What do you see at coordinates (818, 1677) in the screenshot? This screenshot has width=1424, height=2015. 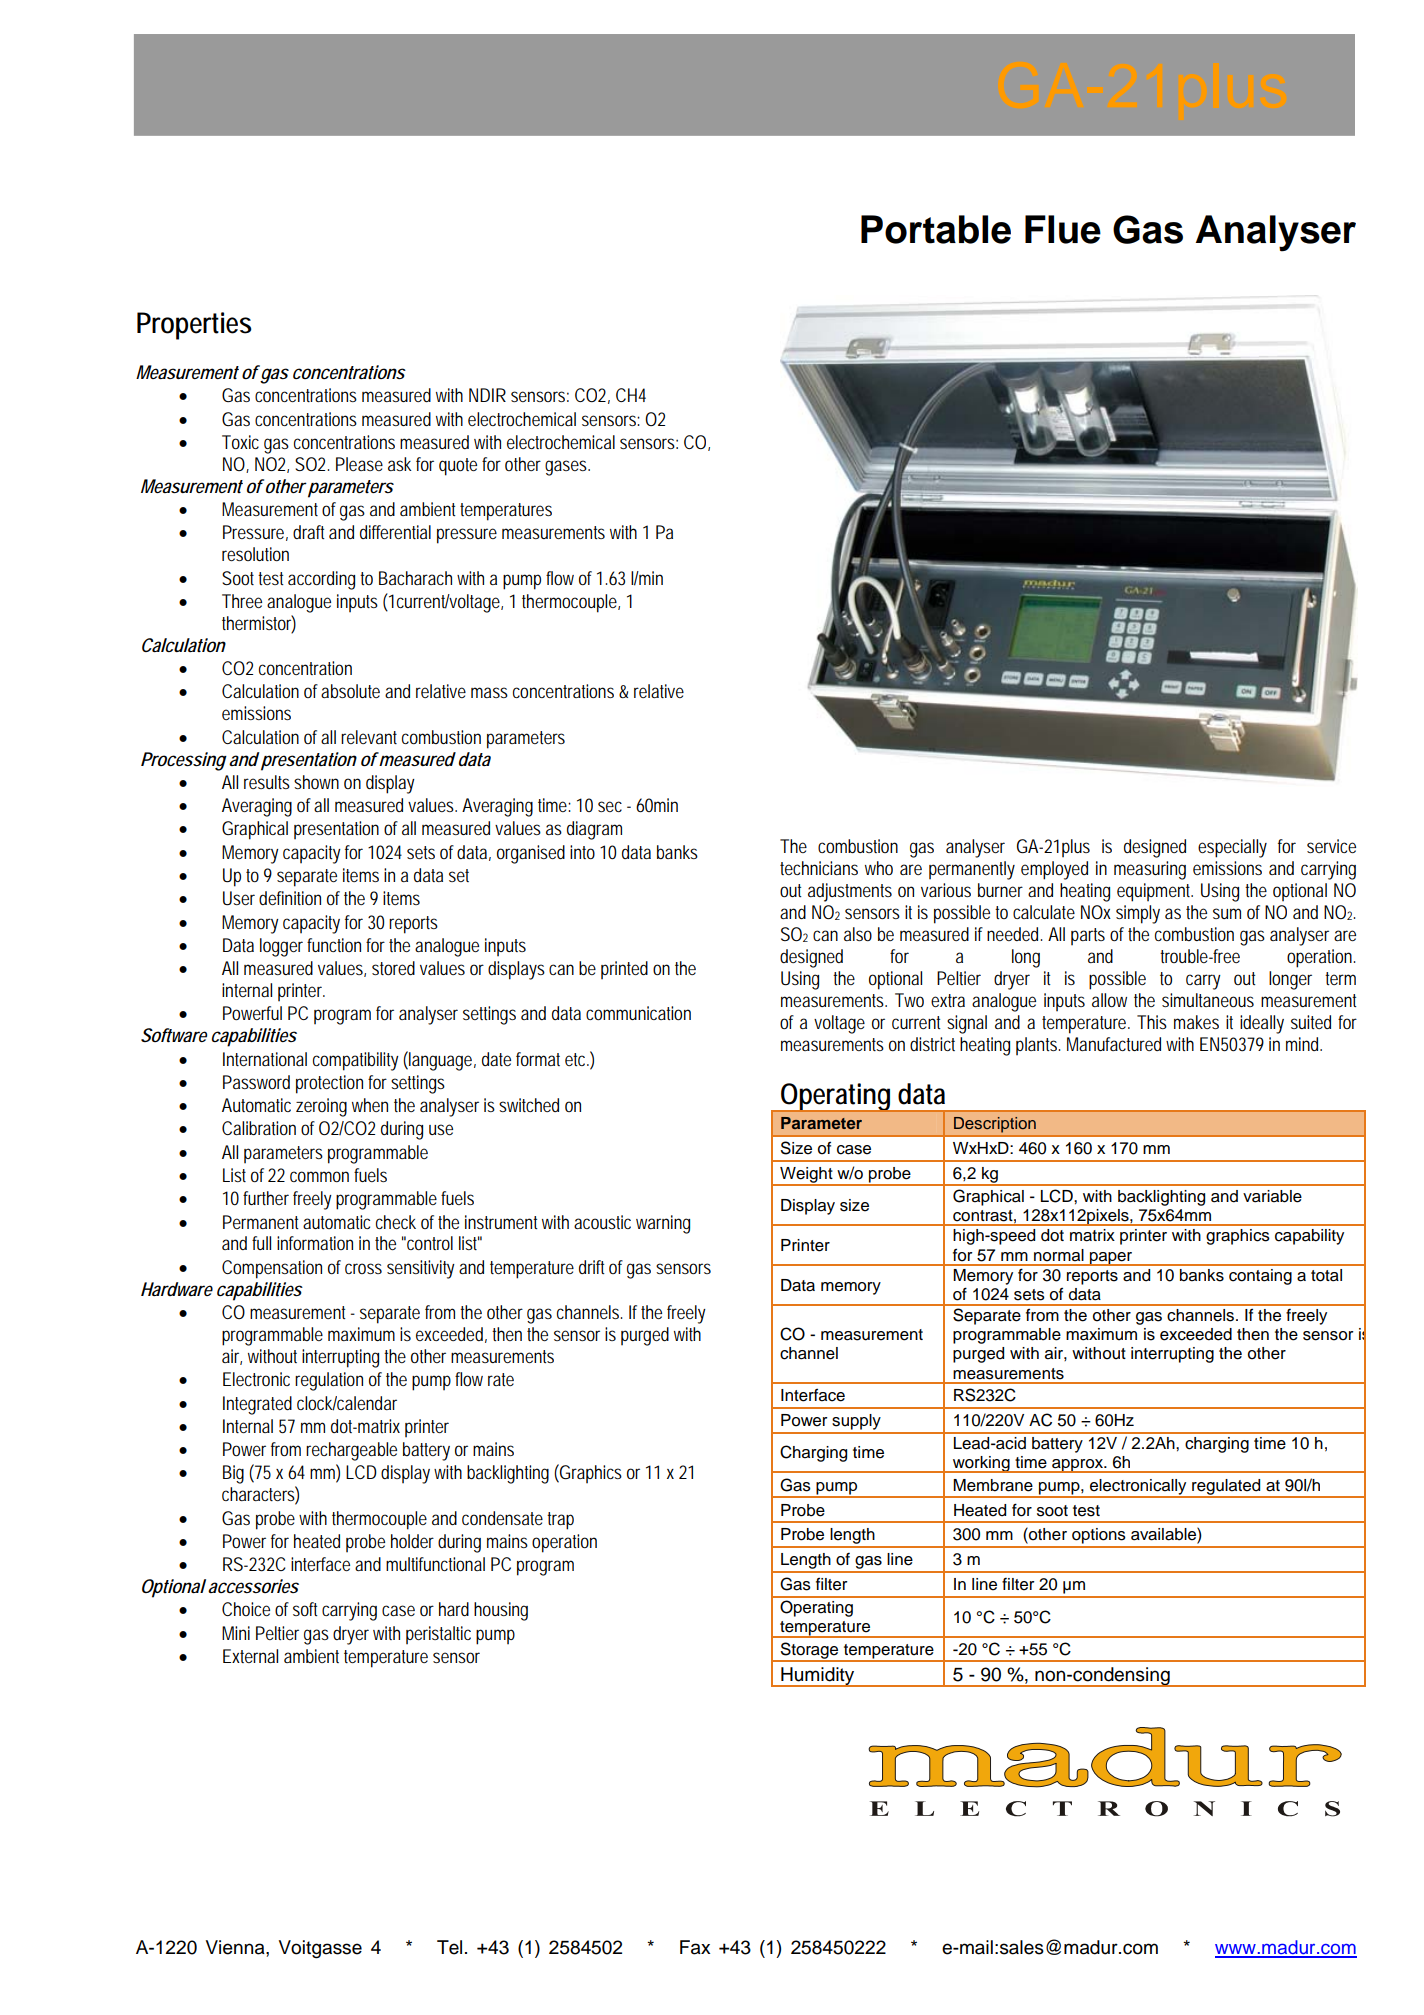 I see `Humidity` at bounding box center [818, 1677].
